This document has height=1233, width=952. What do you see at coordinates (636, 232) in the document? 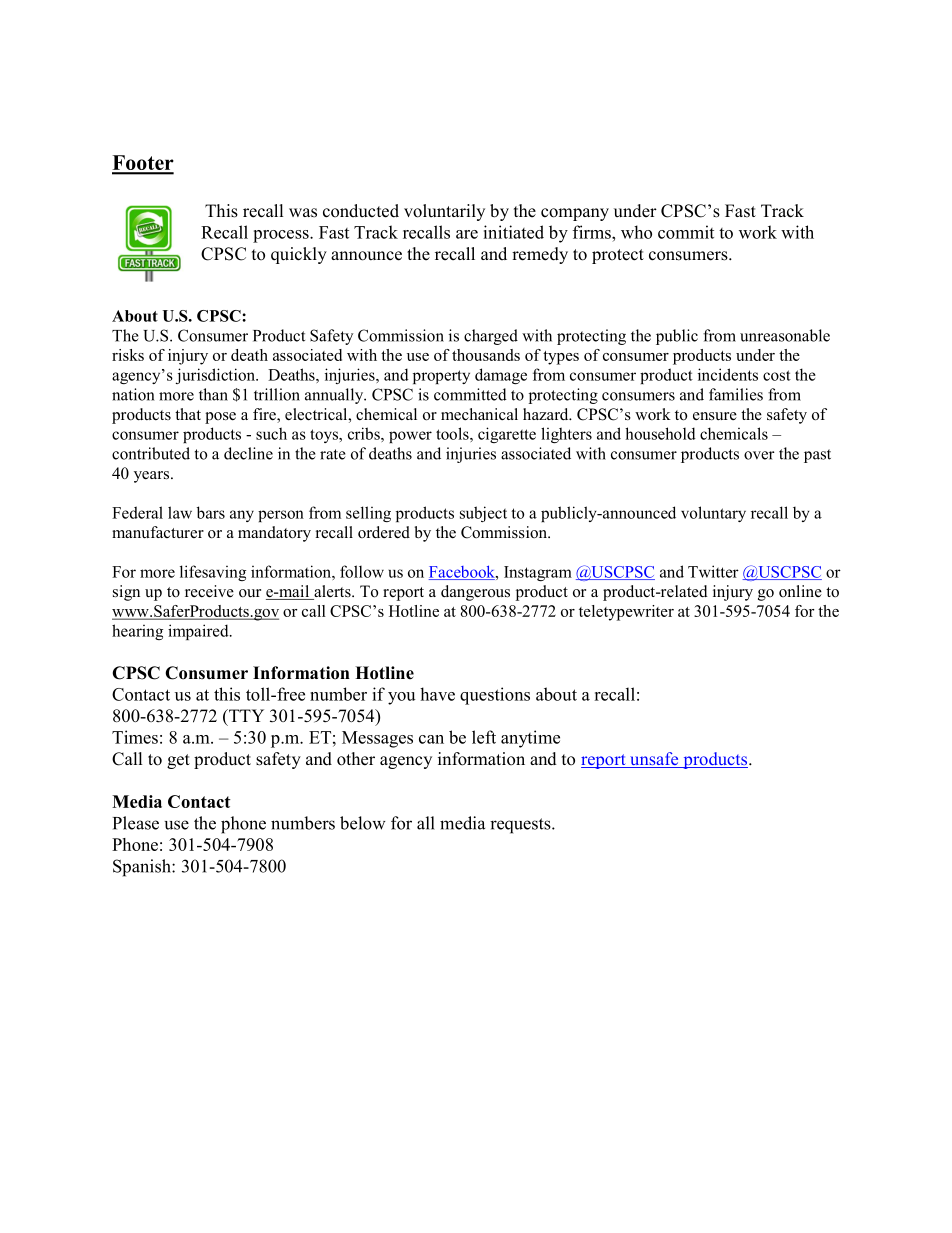
I see `who` at bounding box center [636, 232].
